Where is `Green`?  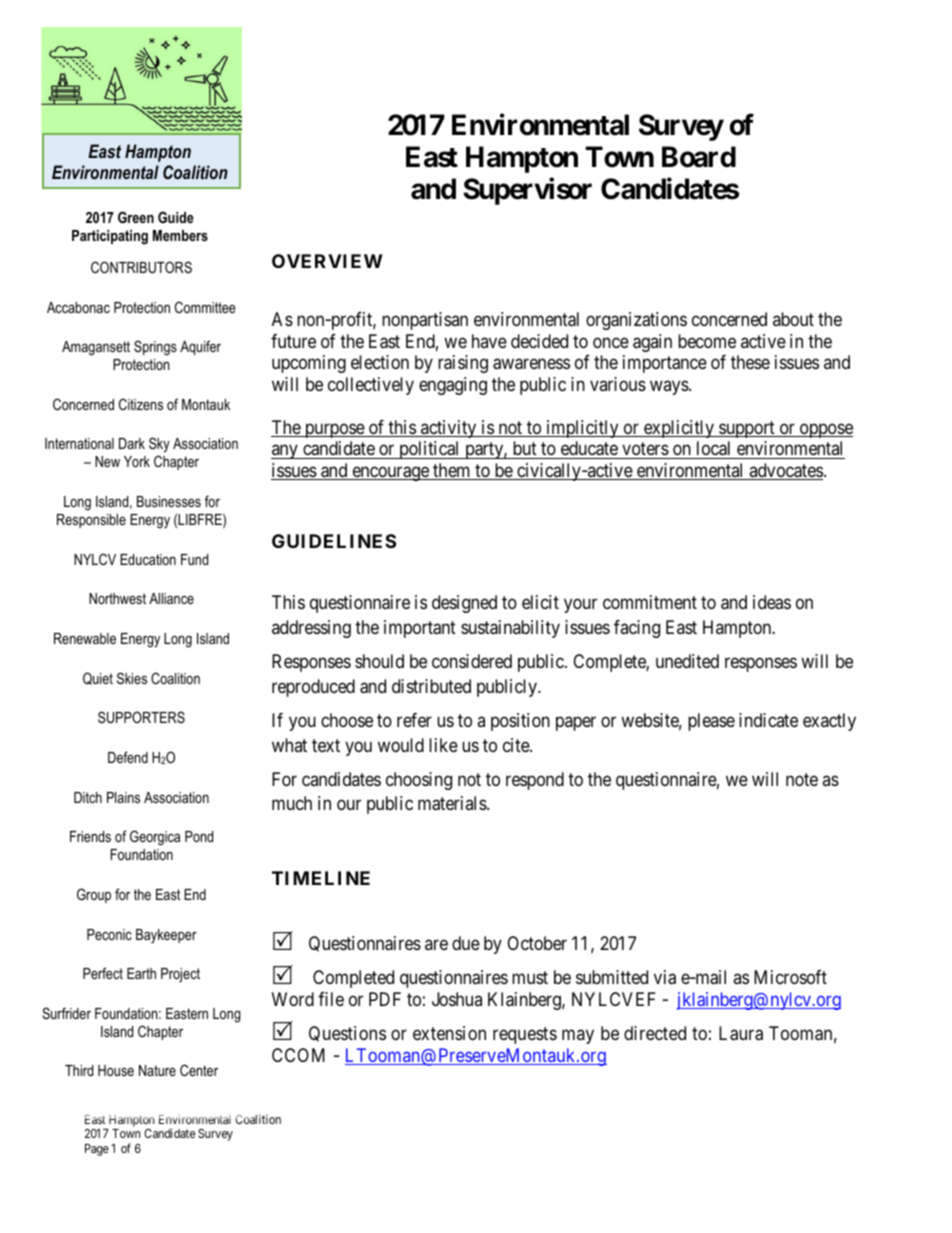 Green is located at coordinates (136, 217).
